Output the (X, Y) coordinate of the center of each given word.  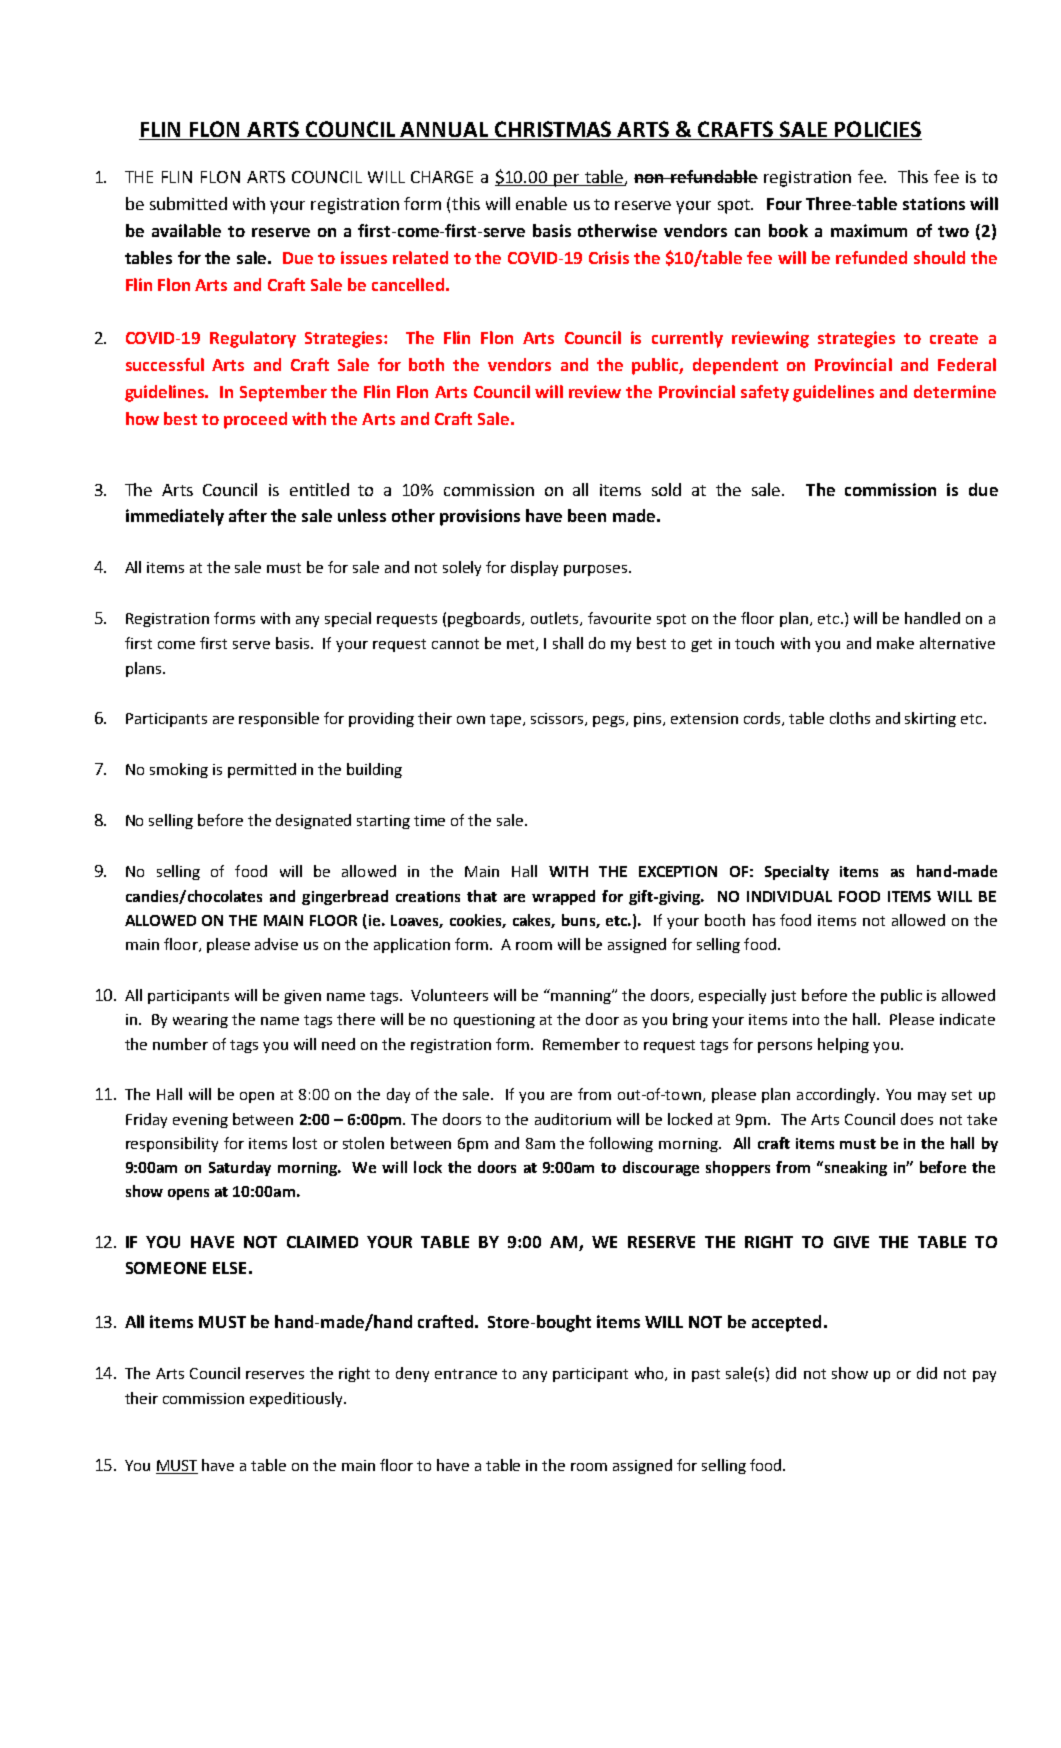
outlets (556, 619)
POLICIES (877, 130)
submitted (188, 203)
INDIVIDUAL (789, 896)
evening (200, 1121)
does (917, 1119)
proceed (255, 420)
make (895, 643)
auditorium (573, 1119)
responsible (279, 719)
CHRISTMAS (553, 130)
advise (276, 944)
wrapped (563, 897)
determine (955, 391)
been (587, 515)
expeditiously (298, 1399)
